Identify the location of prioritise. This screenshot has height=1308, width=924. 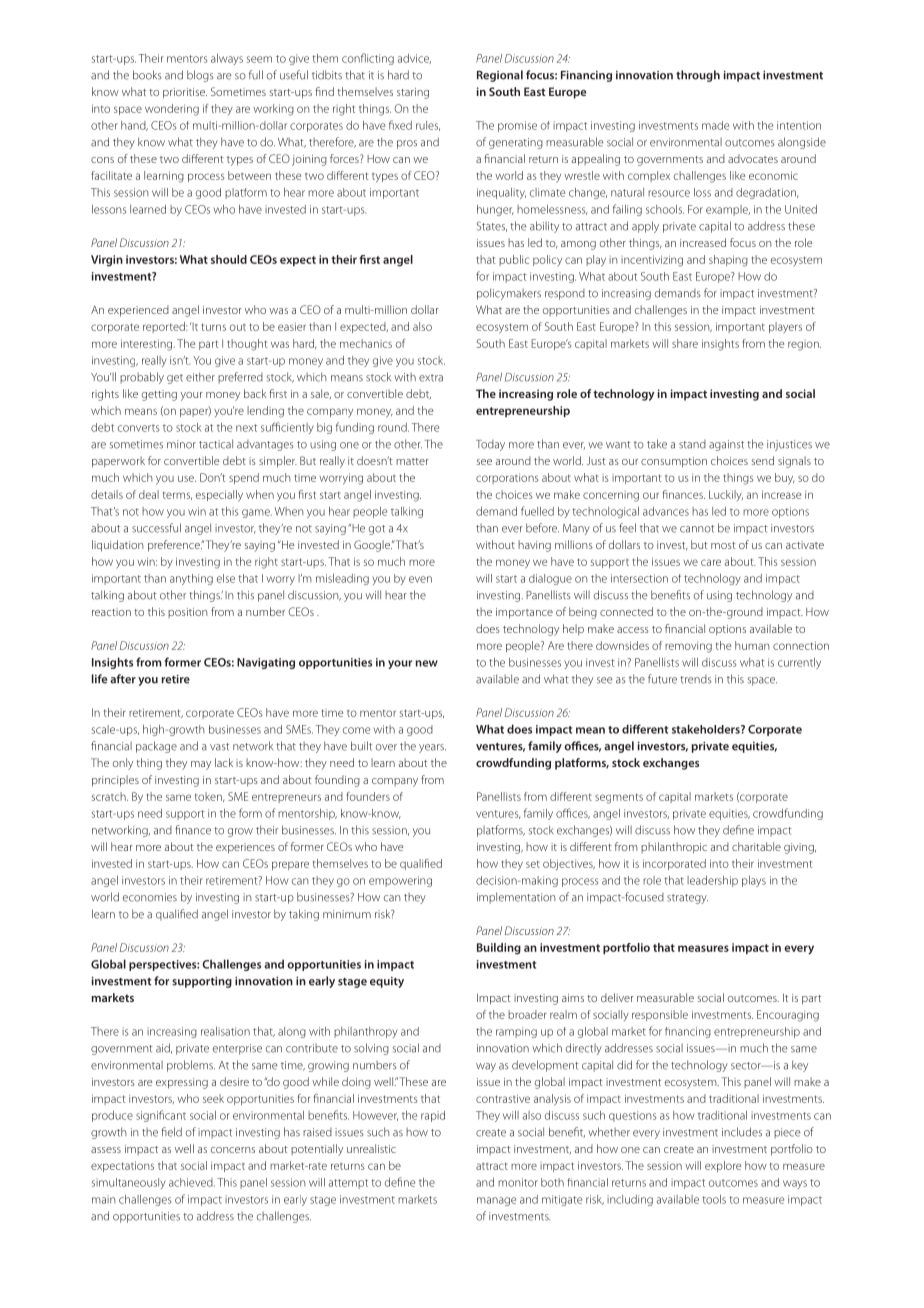
(185, 93).
